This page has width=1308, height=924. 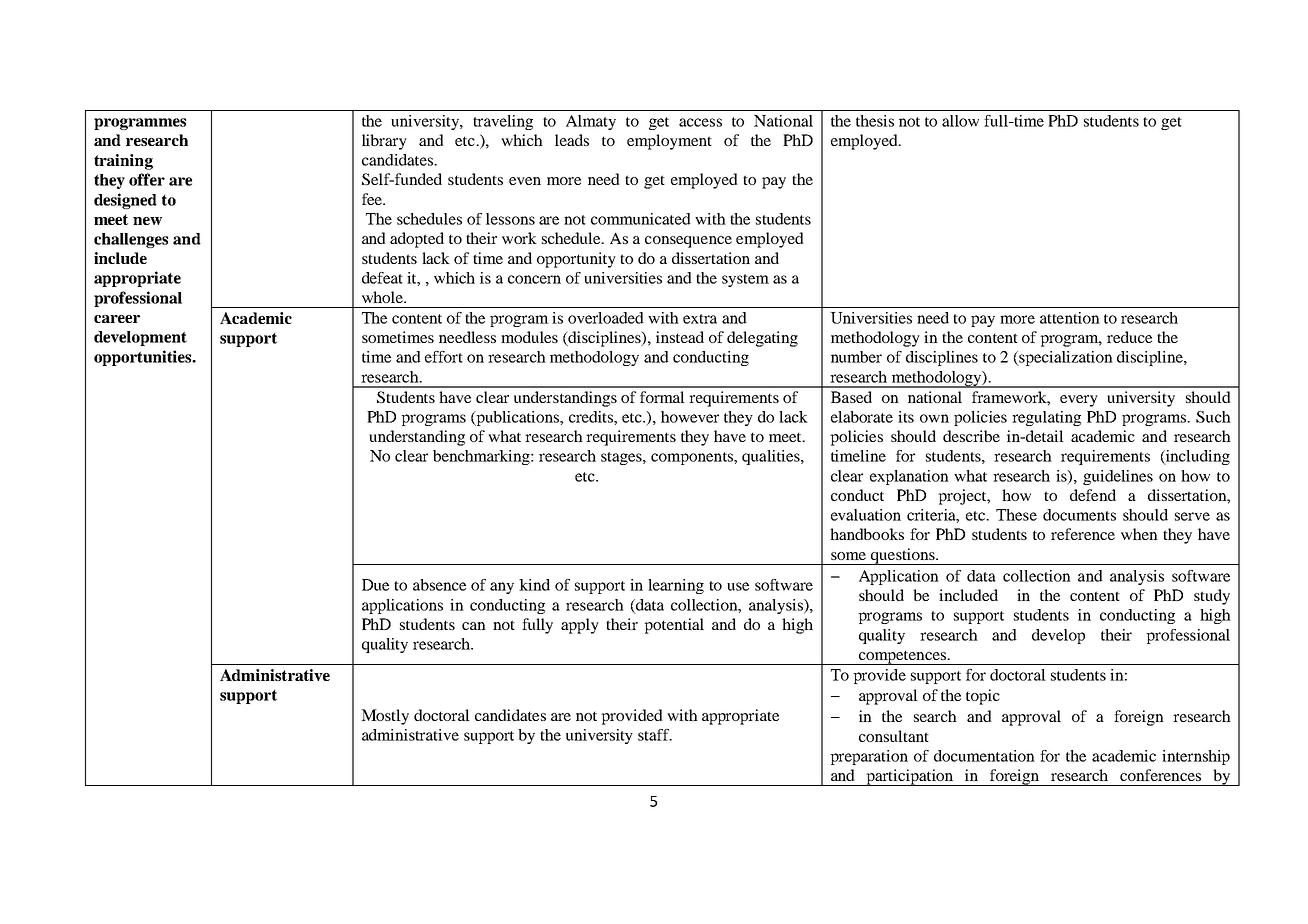 What do you see at coordinates (1069, 318) in the page?
I see `attention` at bounding box center [1069, 318].
